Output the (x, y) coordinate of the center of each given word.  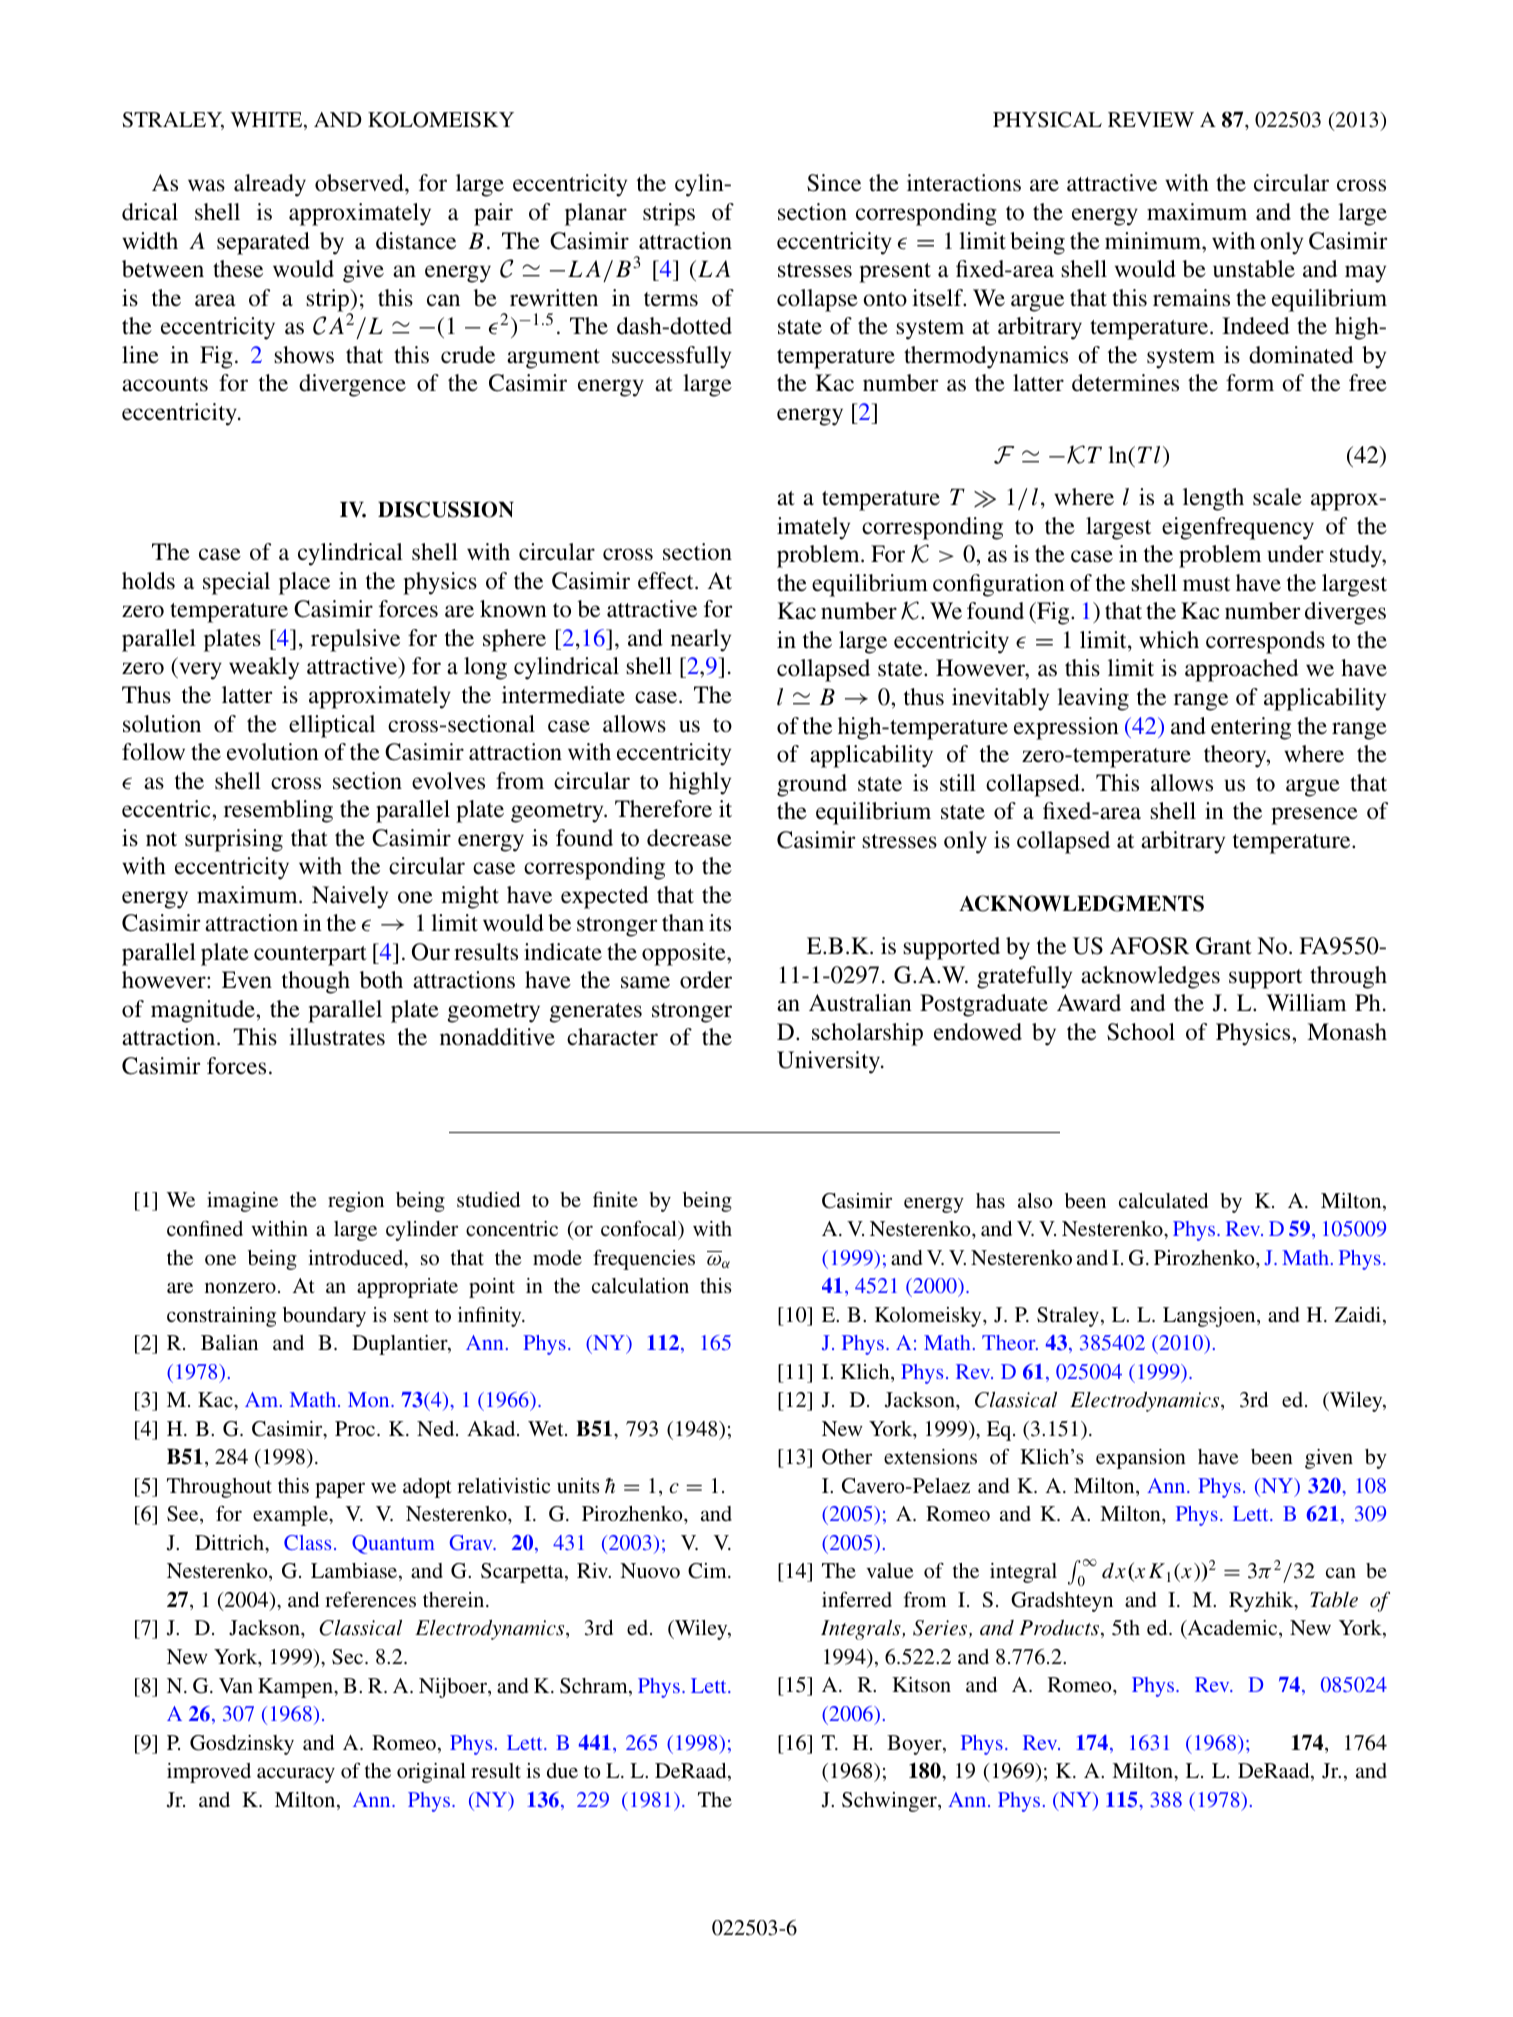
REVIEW (1151, 119)
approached (1241, 670)
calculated (1163, 1200)
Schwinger (890, 1802)
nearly (701, 640)
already (270, 185)
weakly (264, 668)
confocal (640, 1228)
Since (834, 183)
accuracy (296, 1775)
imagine (242, 1202)
